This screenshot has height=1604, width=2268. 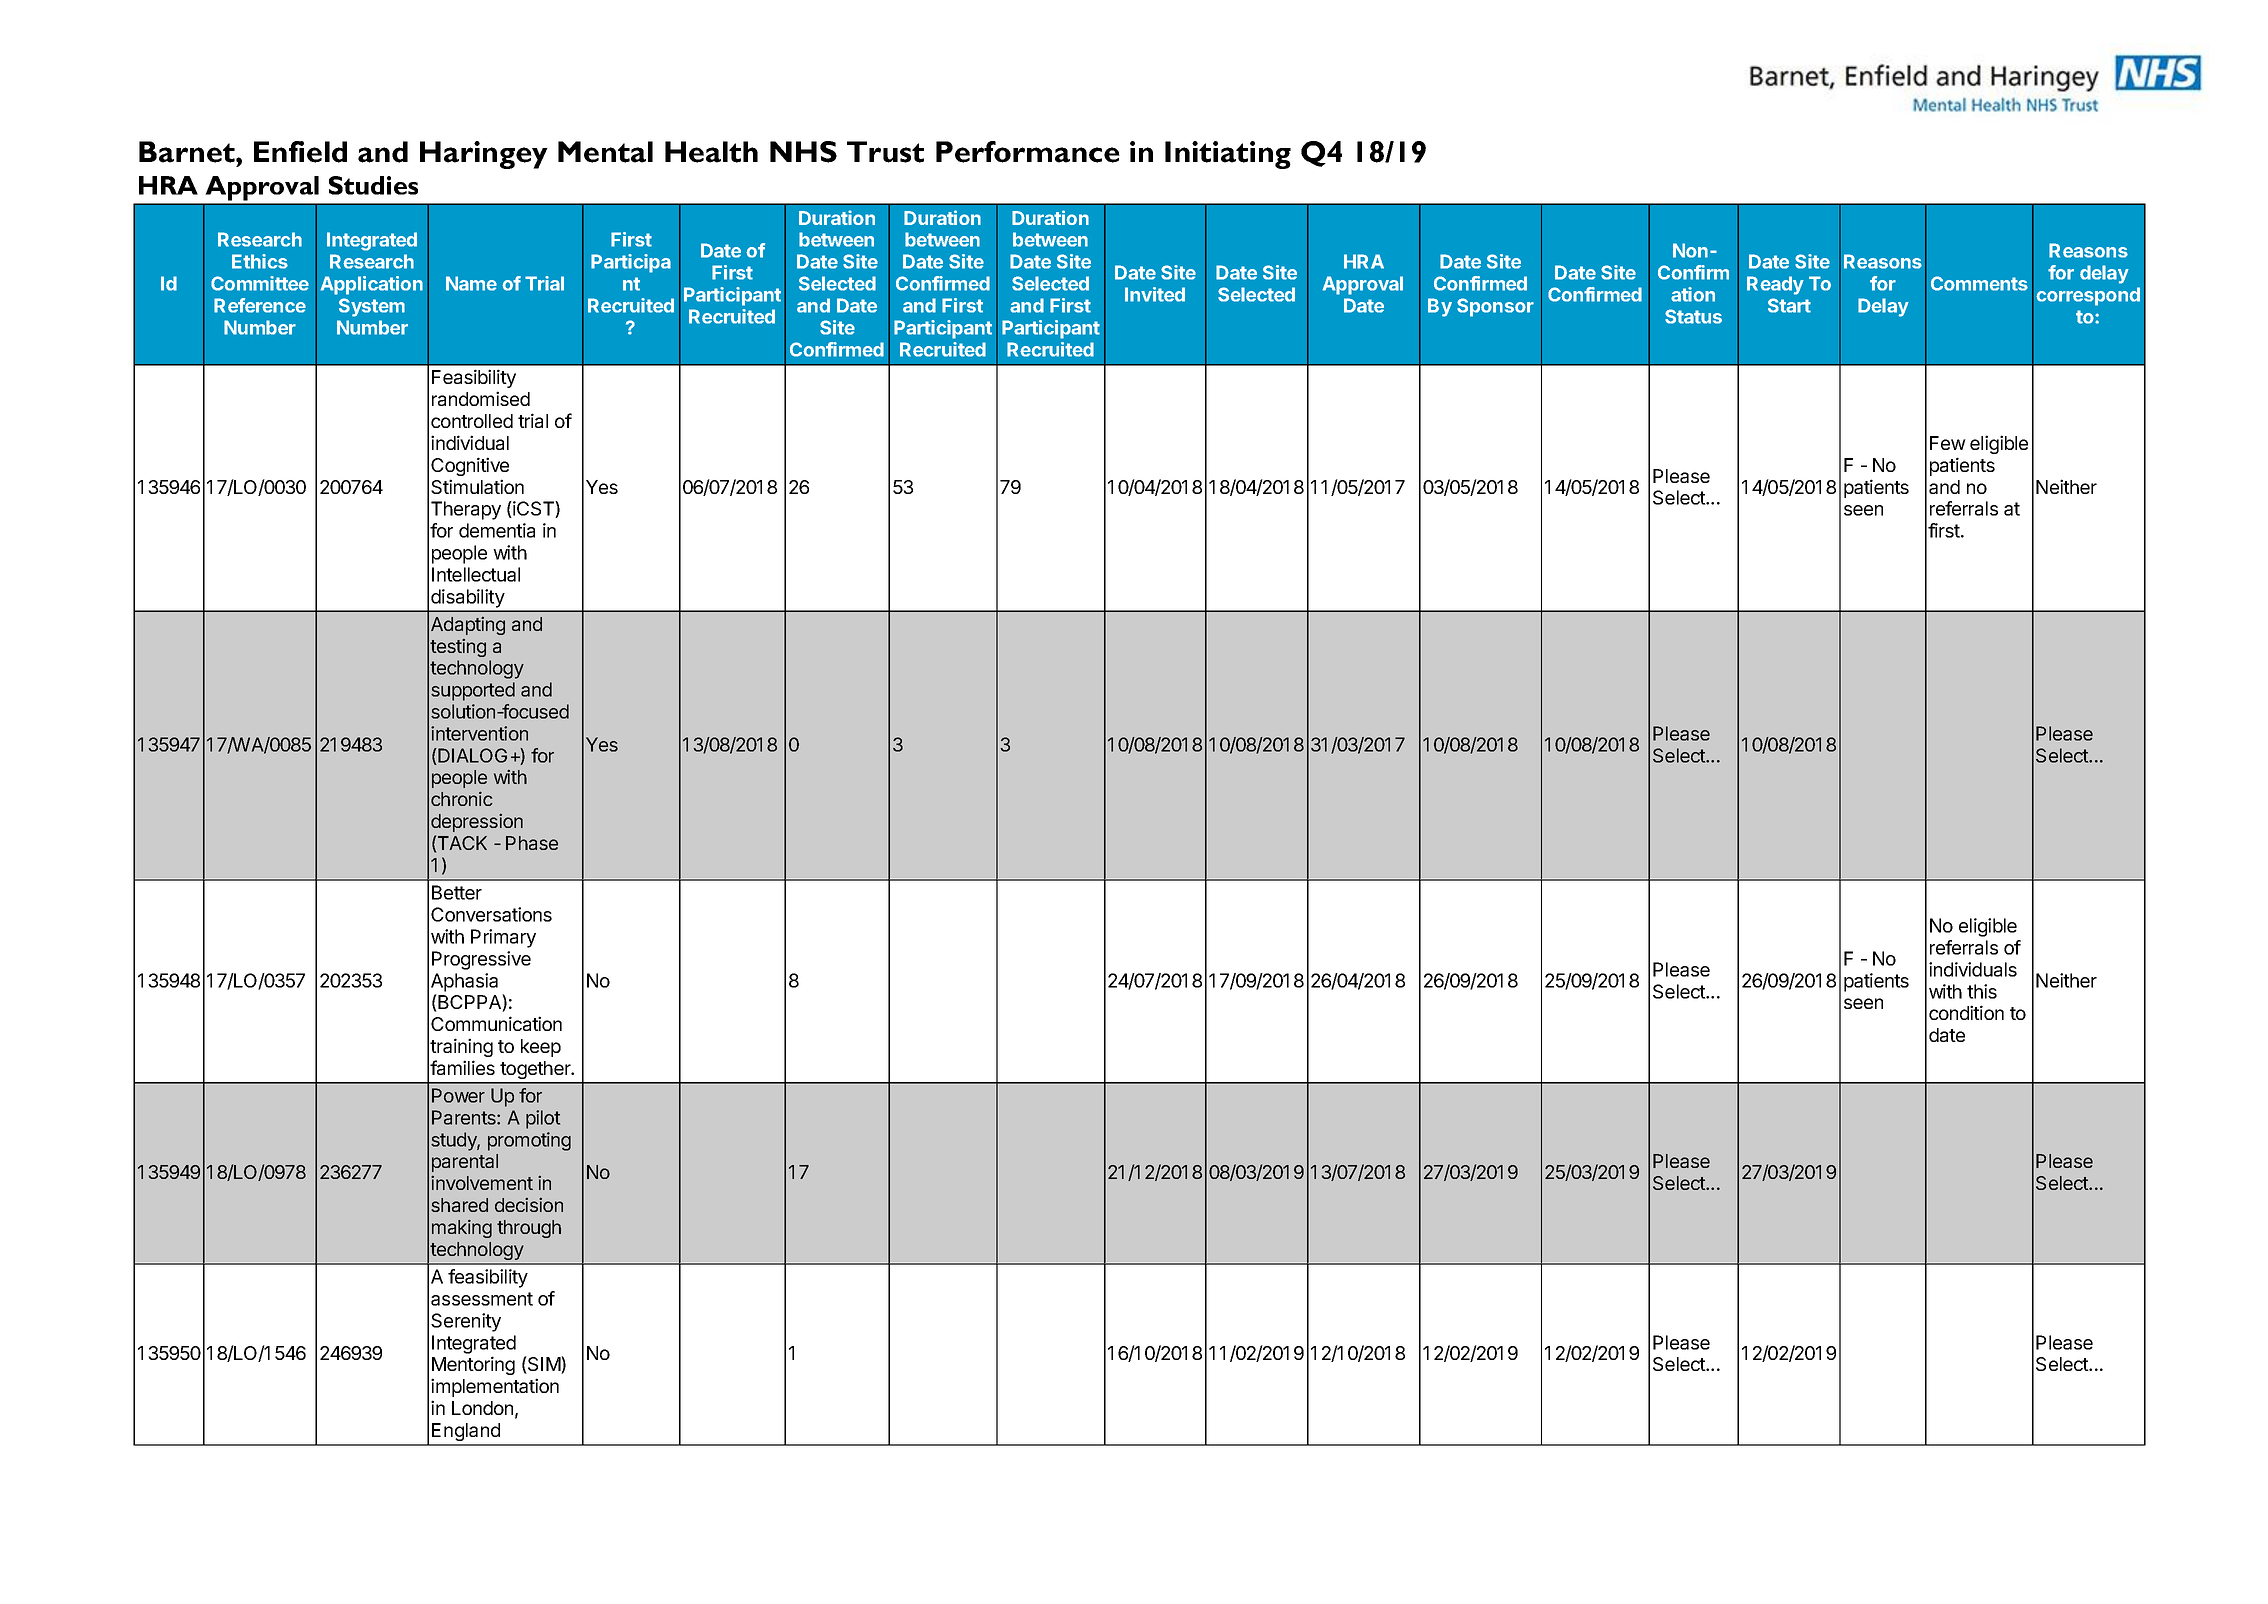 What do you see at coordinates (373, 185) in the screenshot?
I see `Studies` at bounding box center [373, 185].
